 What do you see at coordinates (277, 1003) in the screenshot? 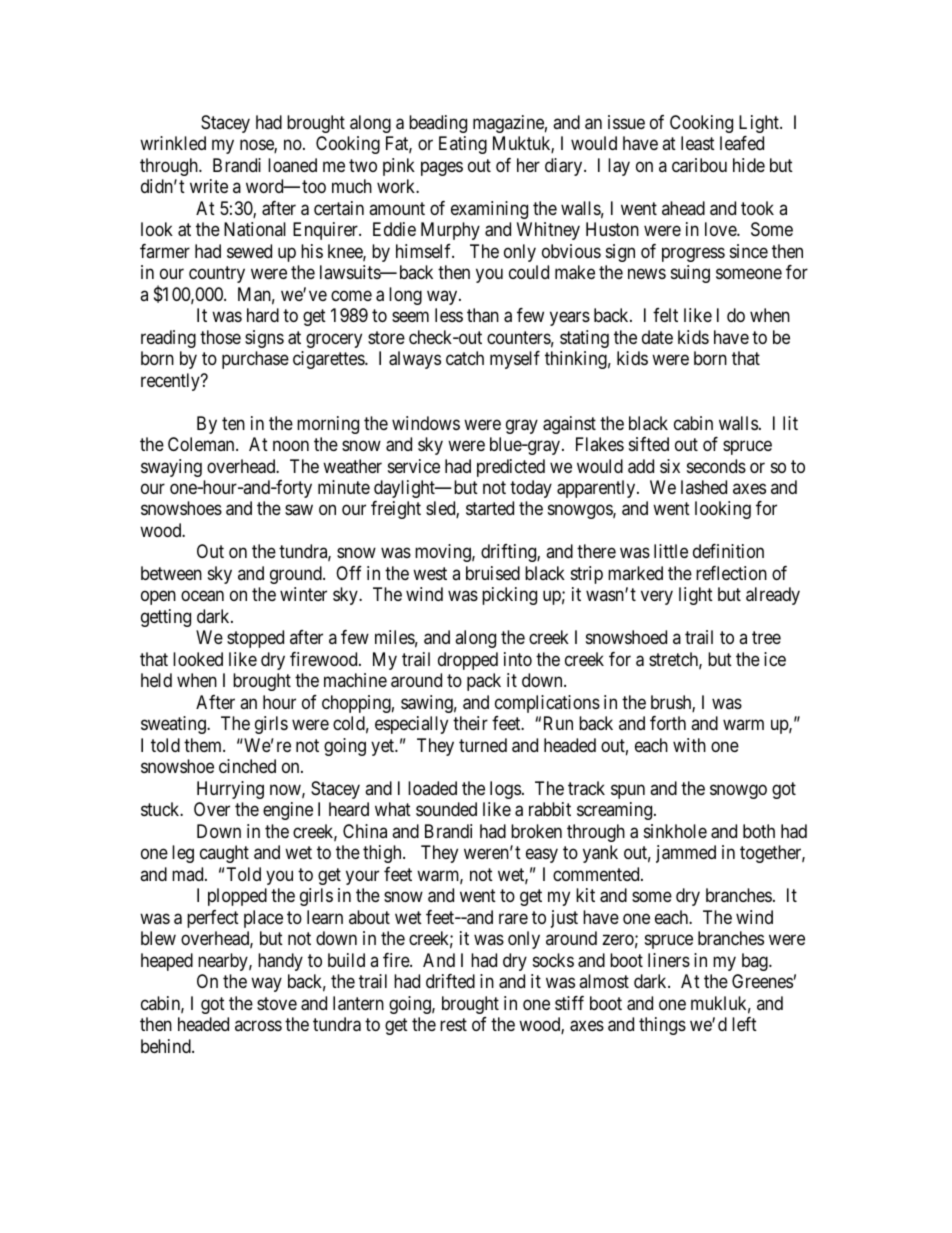
I see `stove` at bounding box center [277, 1003].
